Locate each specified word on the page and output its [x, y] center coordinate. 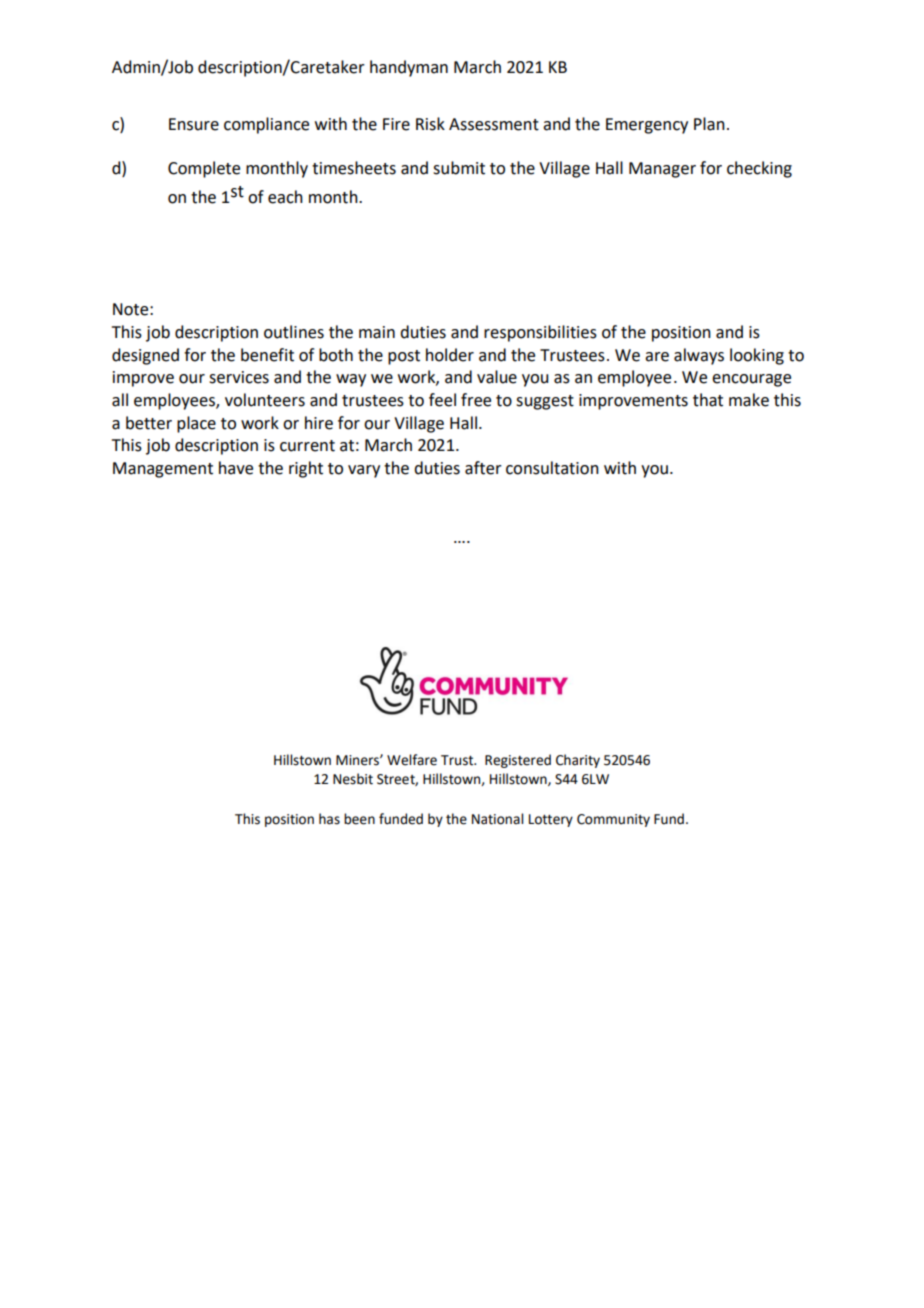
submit [459, 168]
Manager [662, 170]
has [329, 819]
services [239, 377]
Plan [709, 124]
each [285, 197]
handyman [409, 68]
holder [450, 355]
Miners [358, 760]
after [483, 468]
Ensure [194, 124]
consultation [552, 468]
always [699, 356]
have [236, 468]
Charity [578, 761]
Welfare [412, 760]
